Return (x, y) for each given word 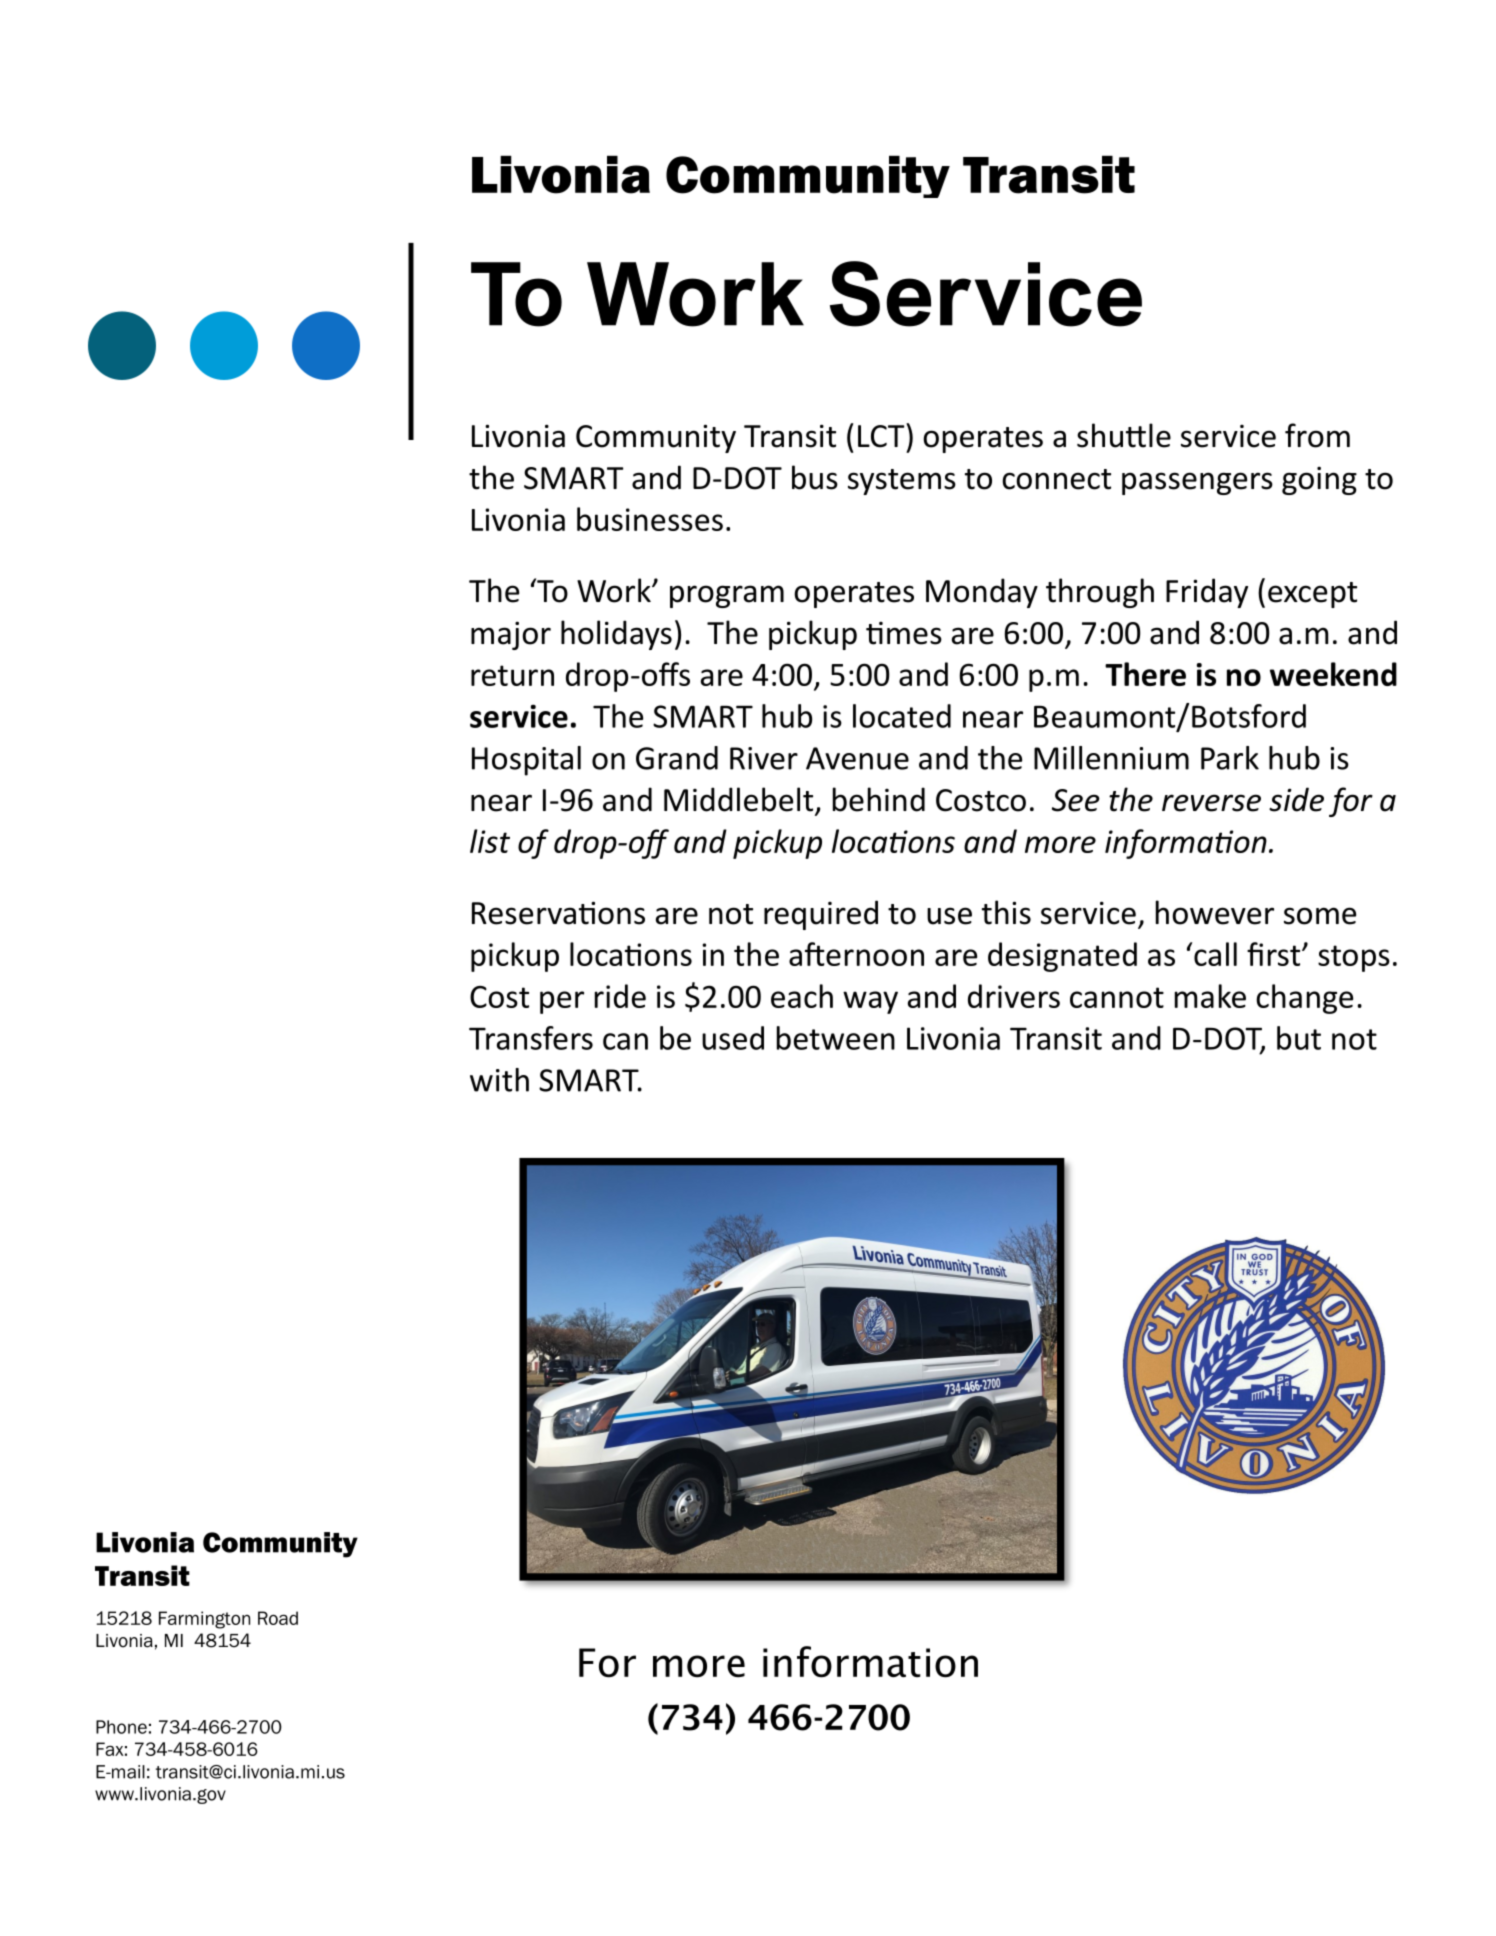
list (490, 841)
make (1210, 996)
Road (278, 1618)
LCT (882, 435)
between (836, 1038)
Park (1230, 758)
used (733, 1038)
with (499, 1080)
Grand (677, 758)
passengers (1197, 483)
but (1299, 1038)
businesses (650, 519)
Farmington (204, 1620)
